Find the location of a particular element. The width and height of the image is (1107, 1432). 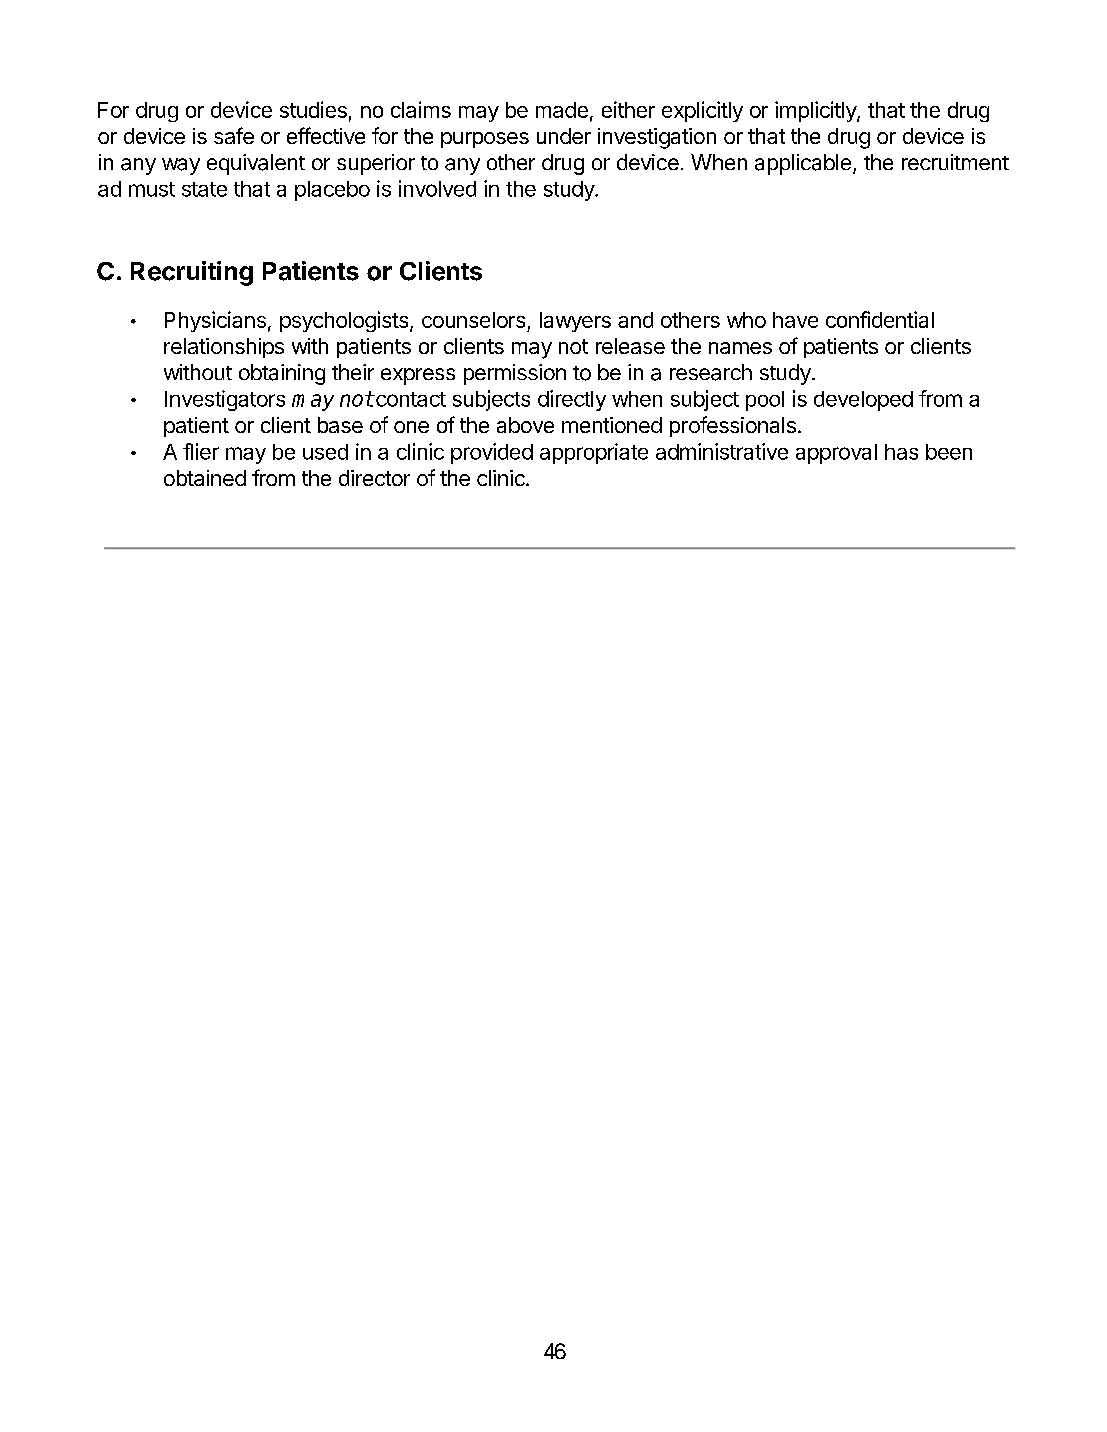

confidential is located at coordinates (880, 319).
